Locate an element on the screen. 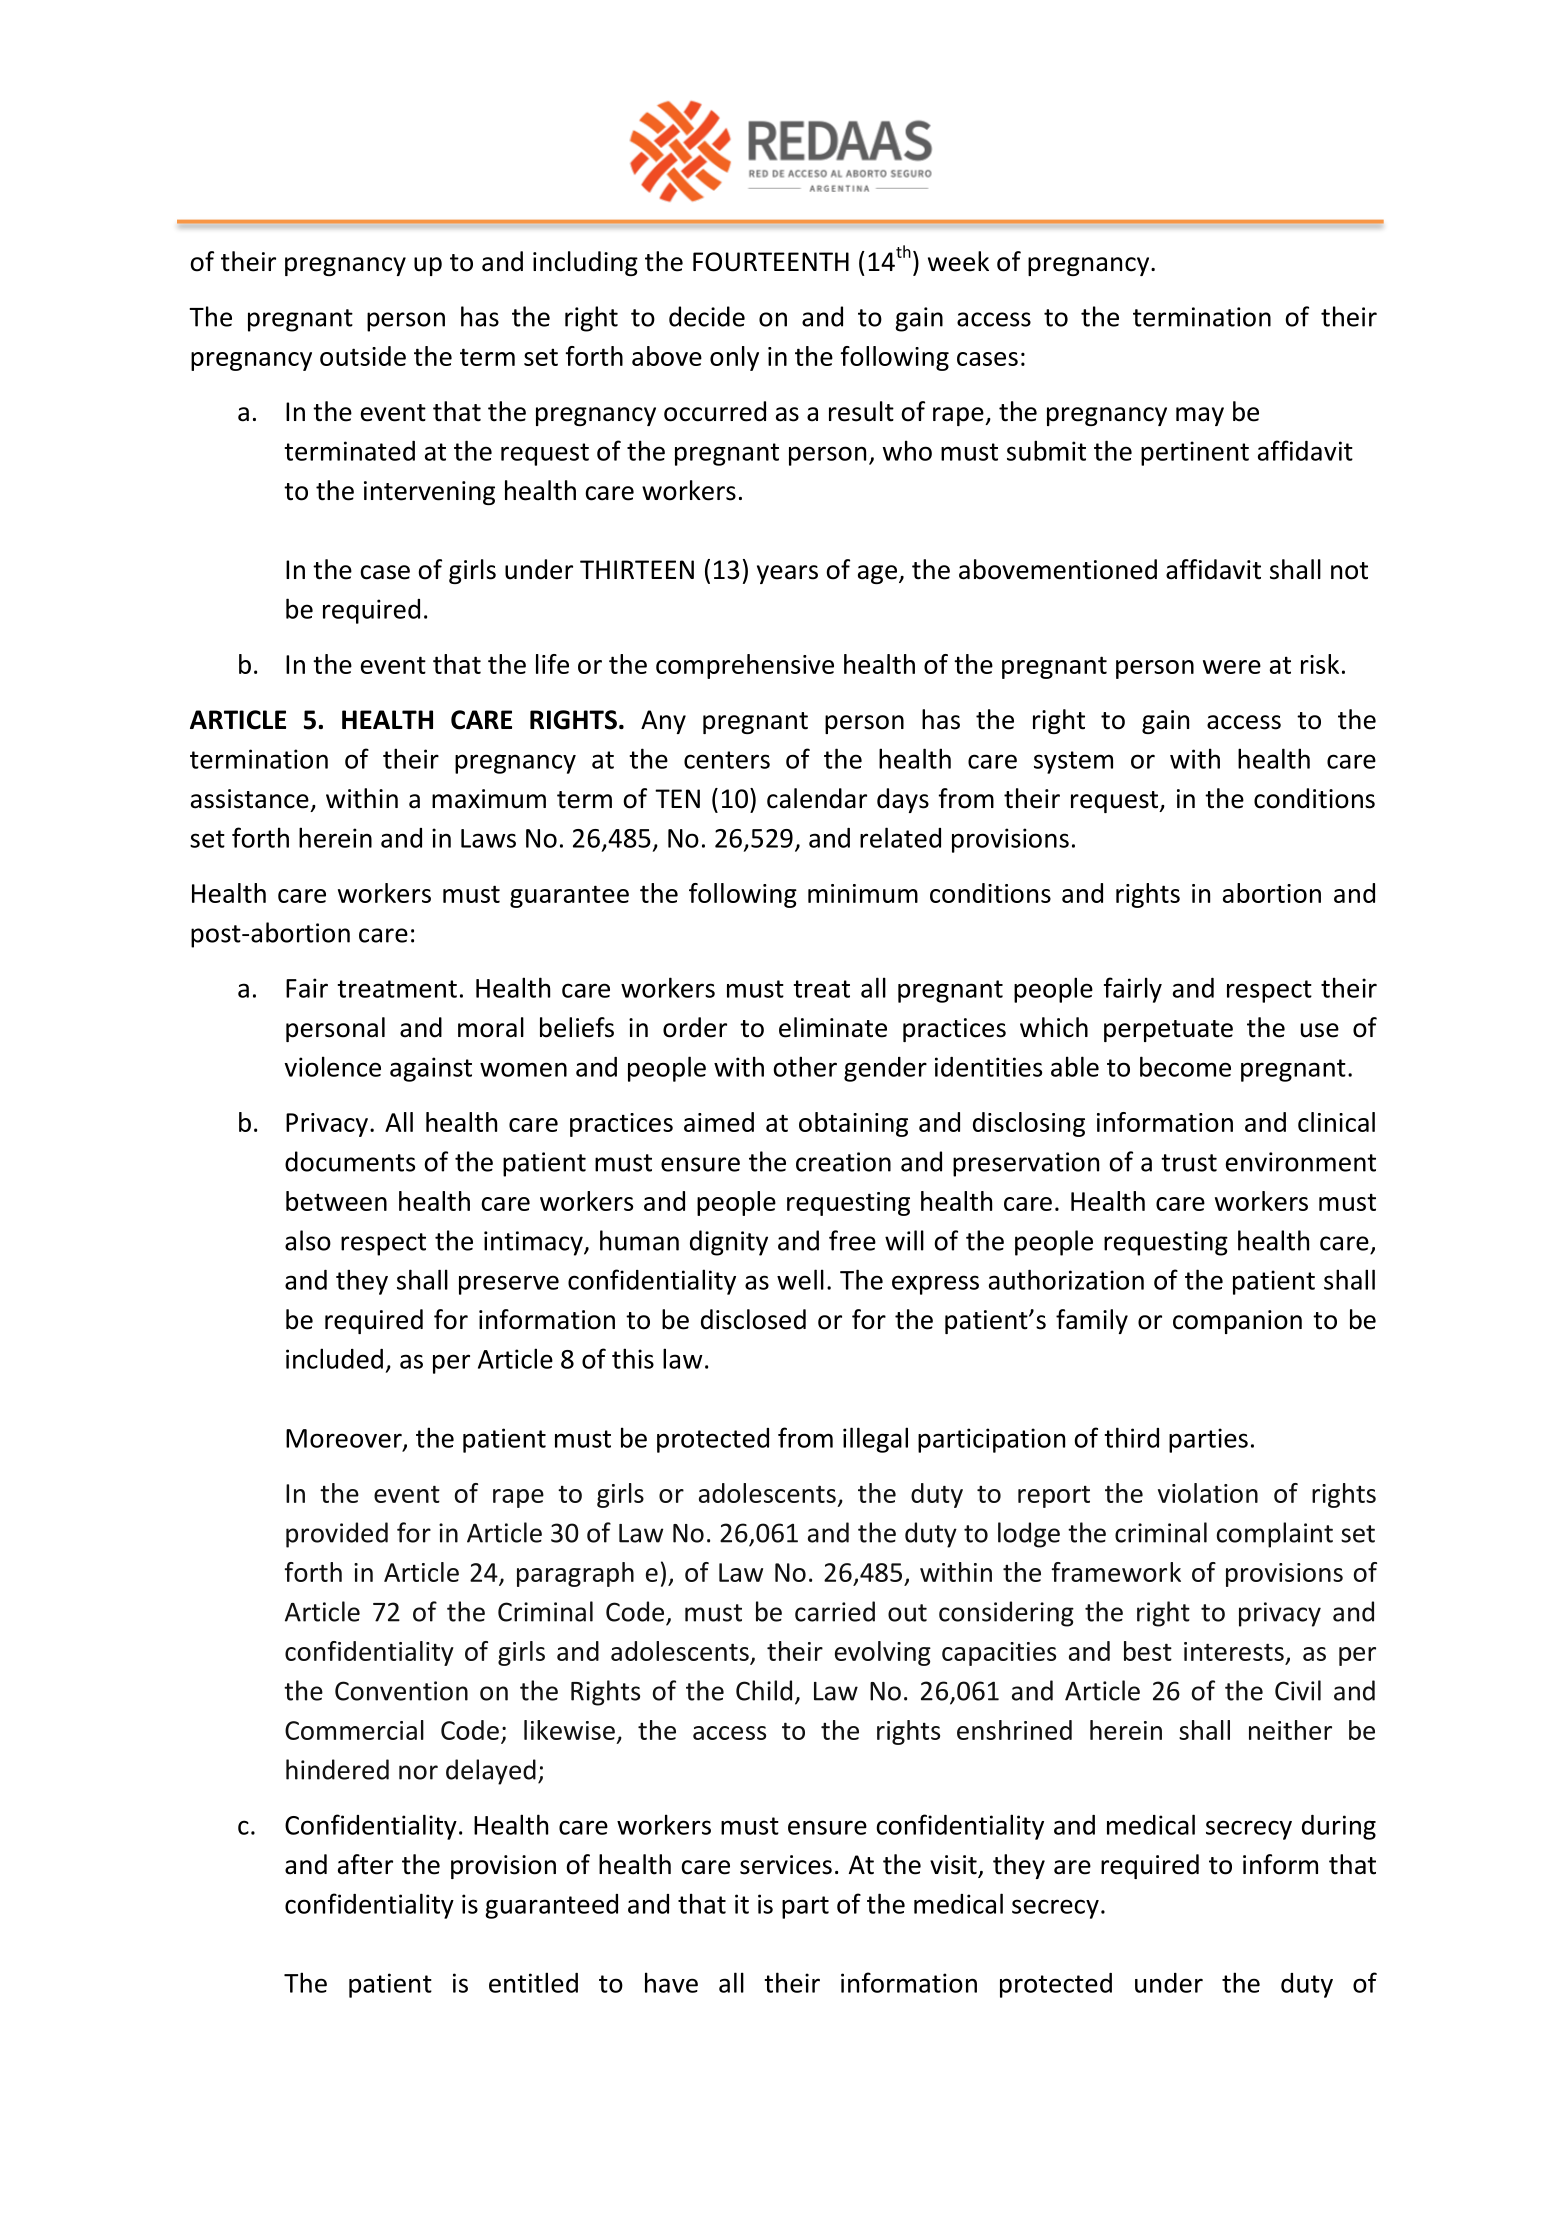 Image resolution: width=1566 pixels, height=2216 pixels. minimum is located at coordinates (863, 893).
